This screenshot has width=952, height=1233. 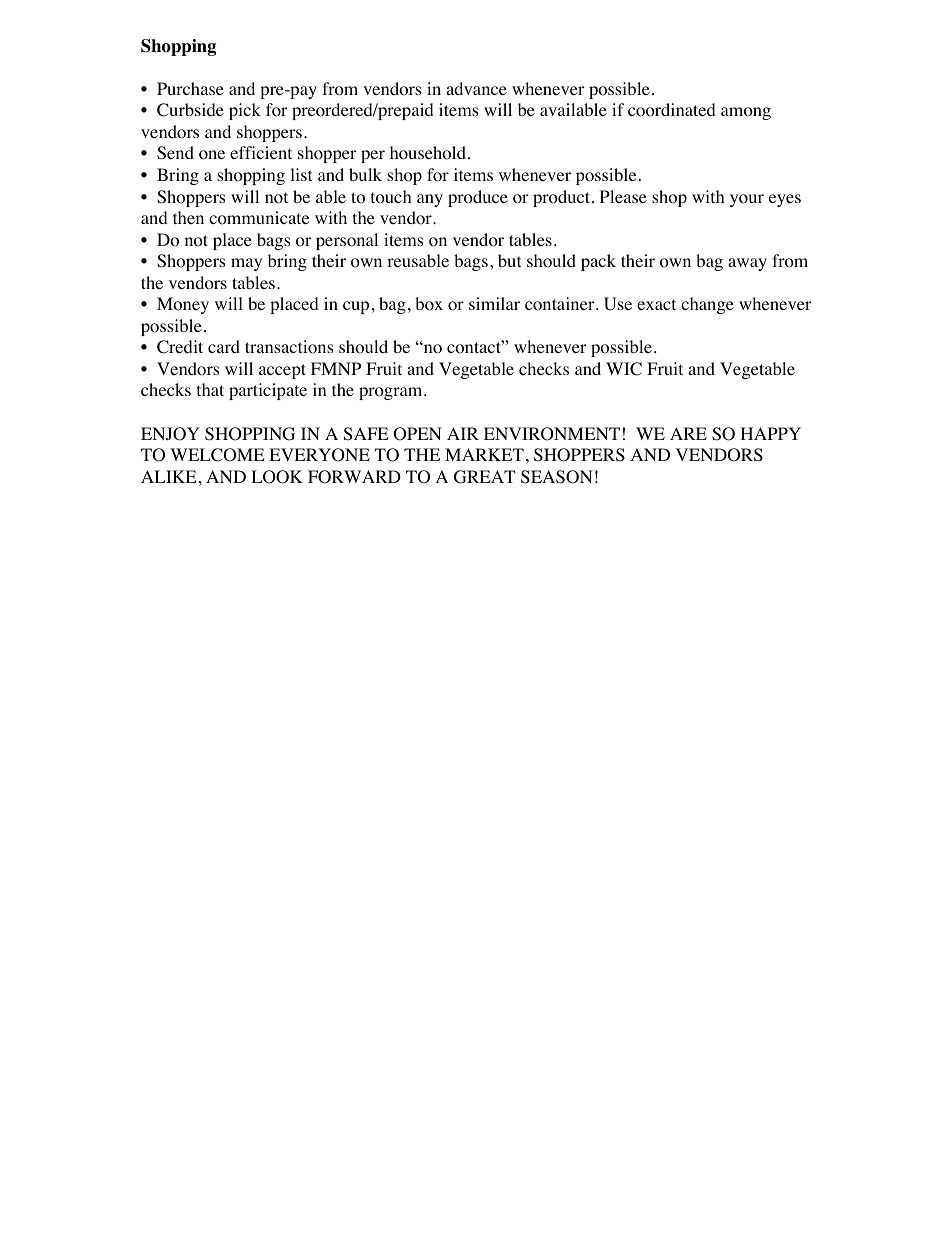 What do you see at coordinates (476, 88) in the screenshot?
I see `advance` at bounding box center [476, 88].
